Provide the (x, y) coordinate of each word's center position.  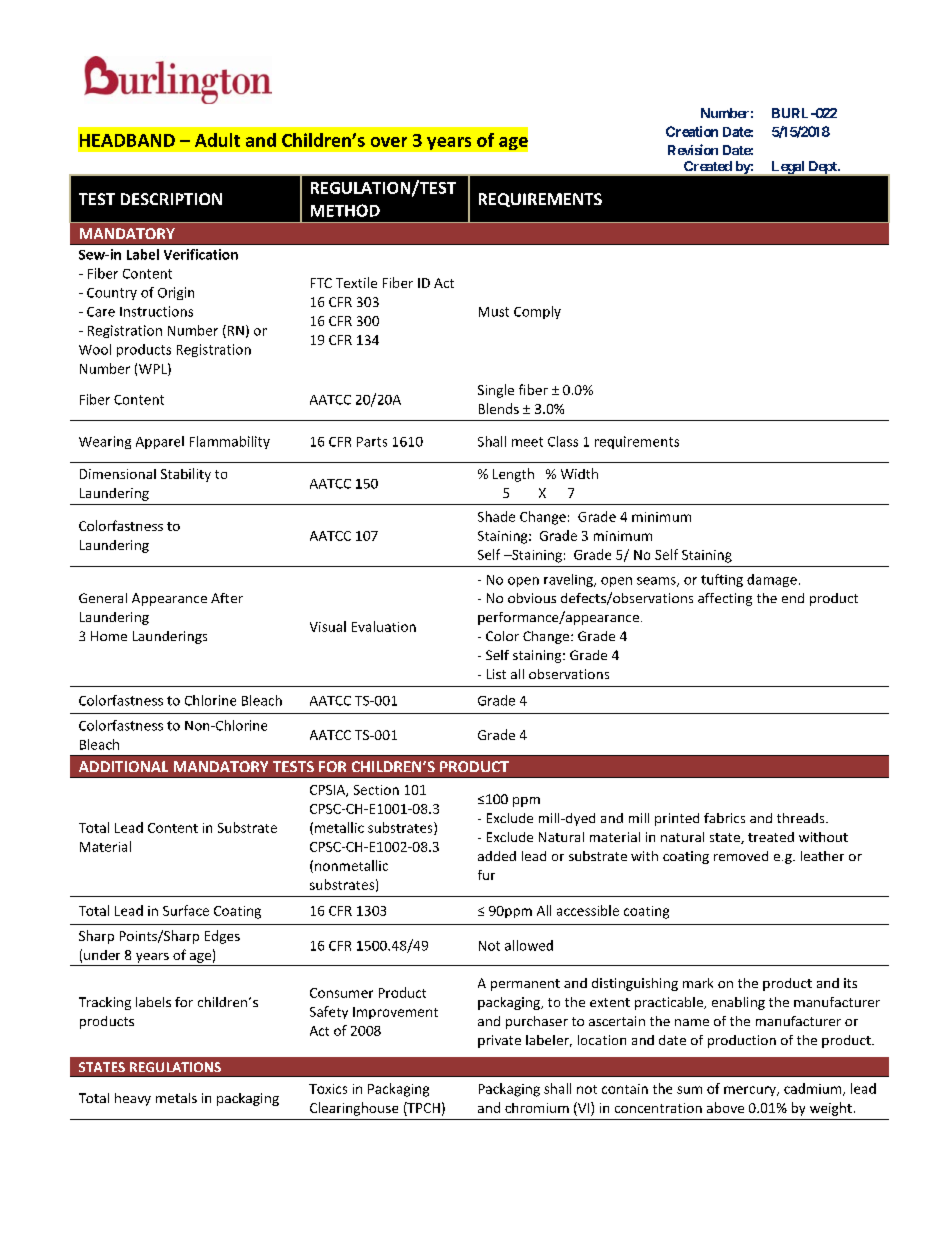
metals (176, 1098)
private (499, 1041)
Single (496, 391)
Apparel (160, 442)
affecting (725, 599)
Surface (186, 910)
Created (708, 166)
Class (563, 441)
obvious (532, 598)
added (497, 856)
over (389, 142)
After (227, 598)
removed (741, 856)
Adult (217, 140)
